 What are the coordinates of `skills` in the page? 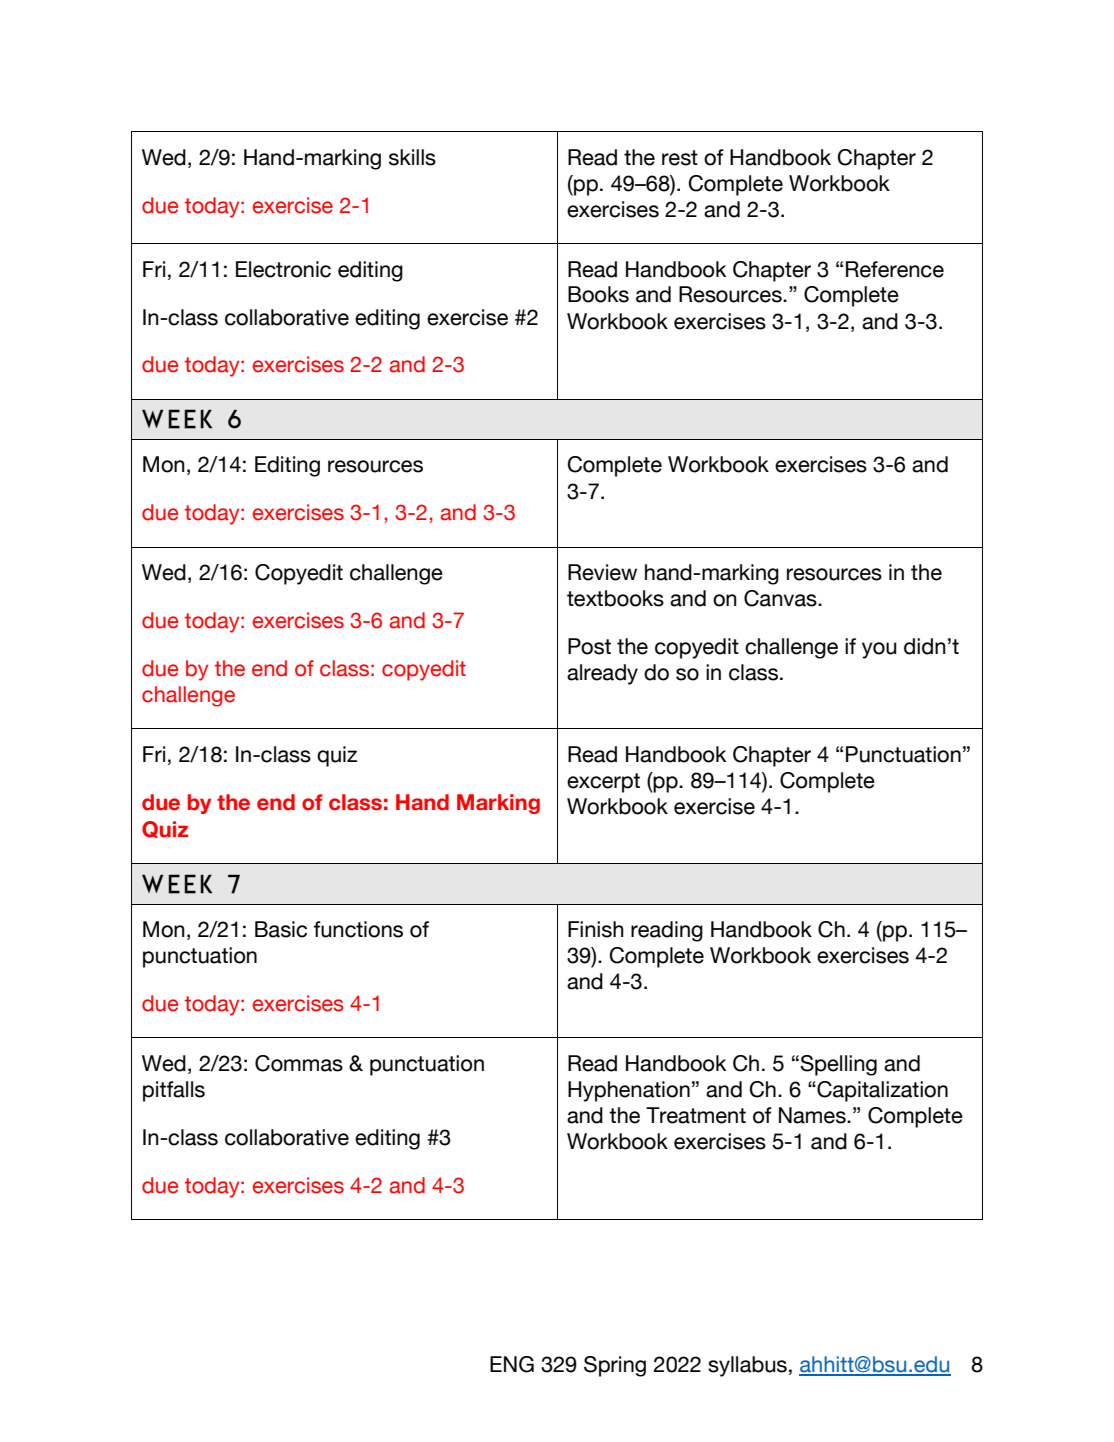 It's located at (412, 157).
